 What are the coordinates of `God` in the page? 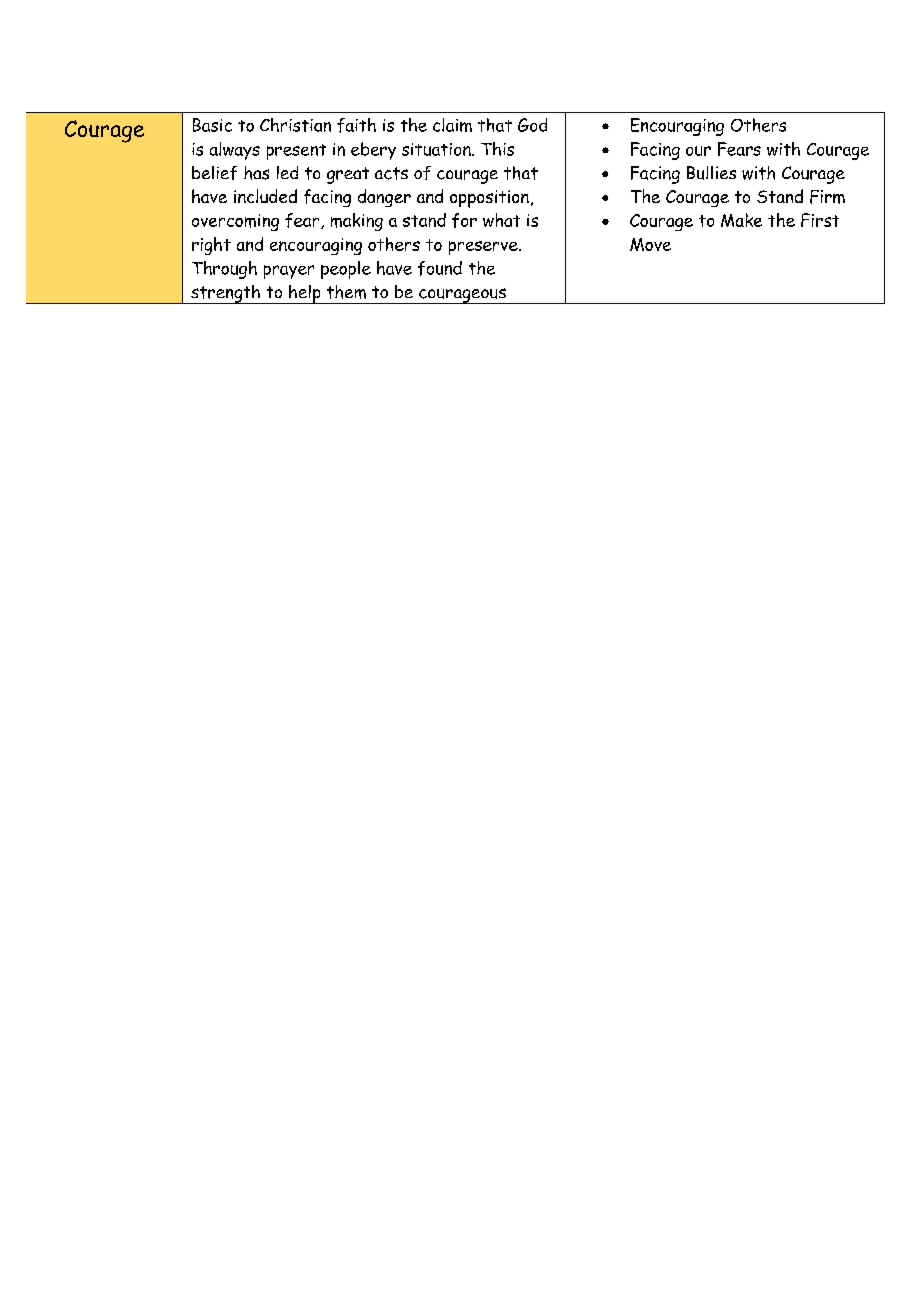 It's located at (532, 125).
